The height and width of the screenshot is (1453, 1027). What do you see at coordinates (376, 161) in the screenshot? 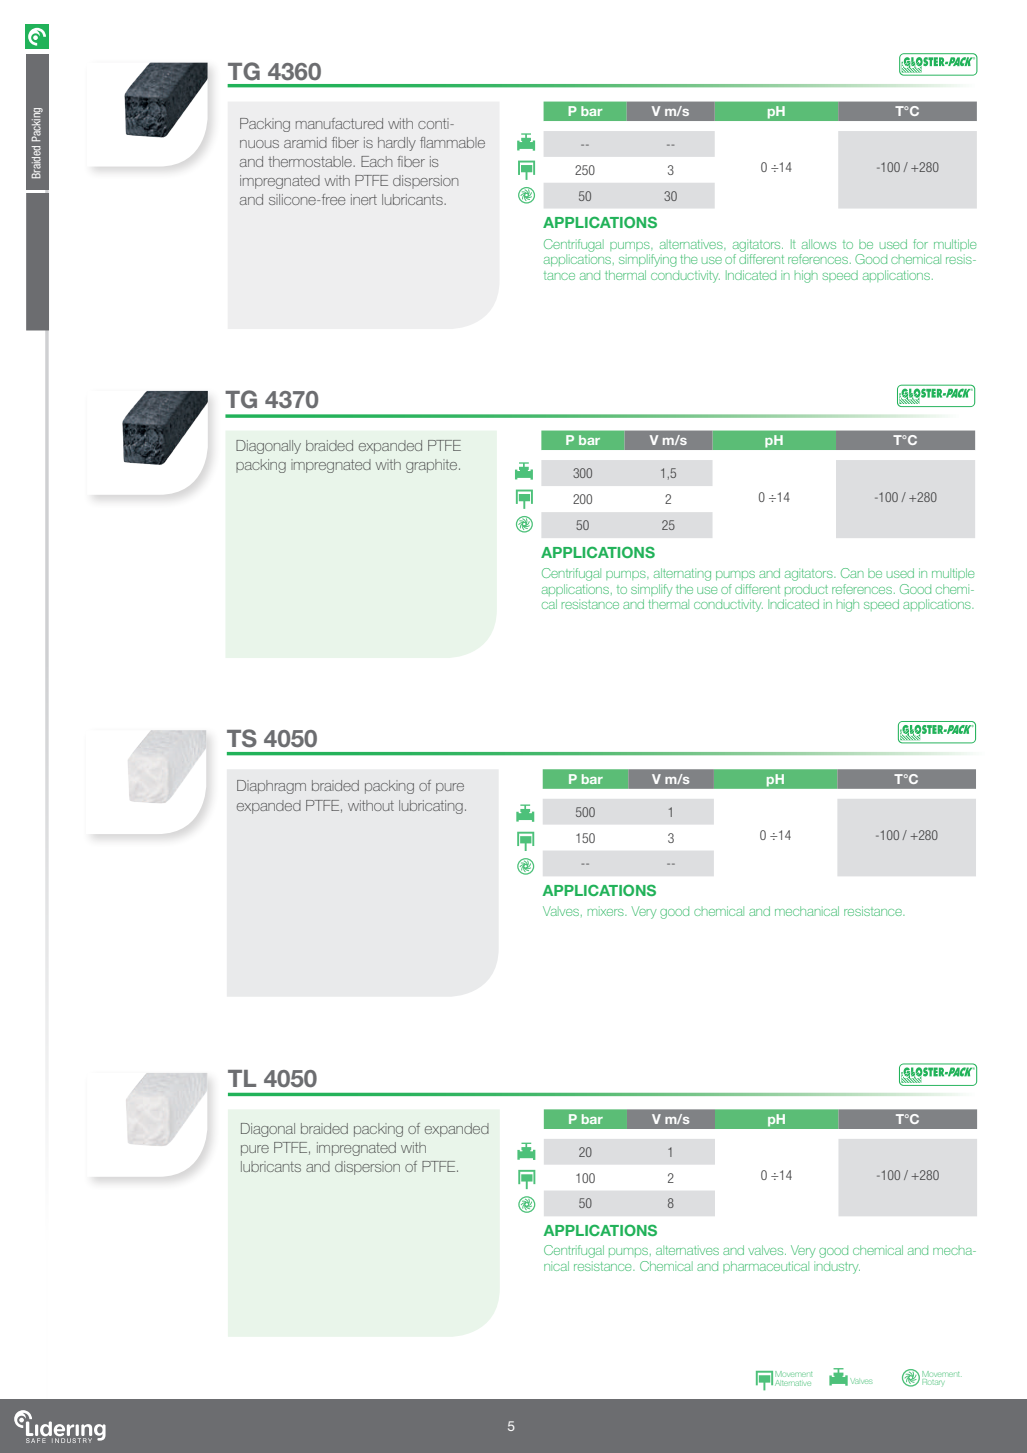
I see `Each` at bounding box center [376, 161].
